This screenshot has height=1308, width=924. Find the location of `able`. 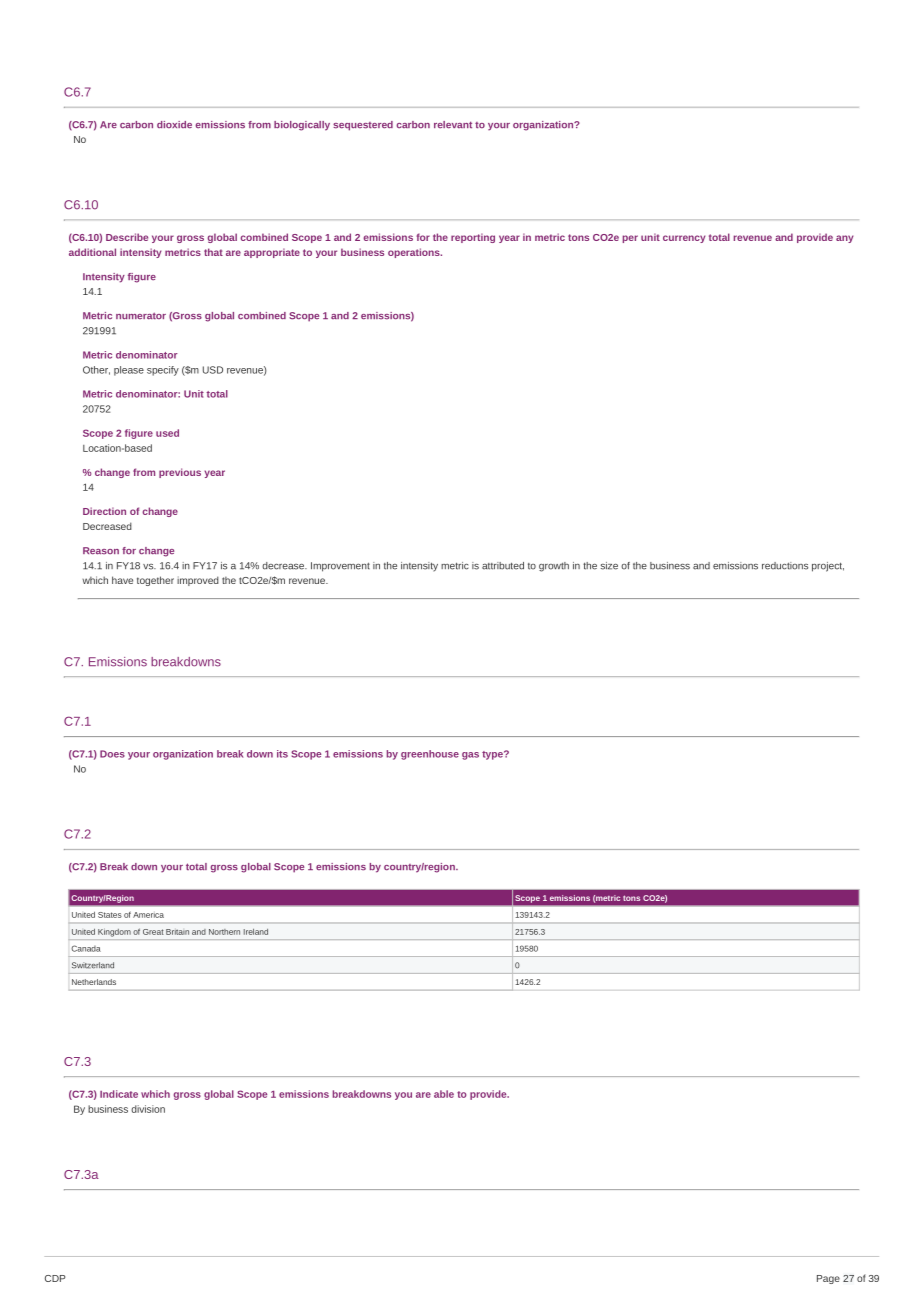

able is located at coordinates (444, 1094).
